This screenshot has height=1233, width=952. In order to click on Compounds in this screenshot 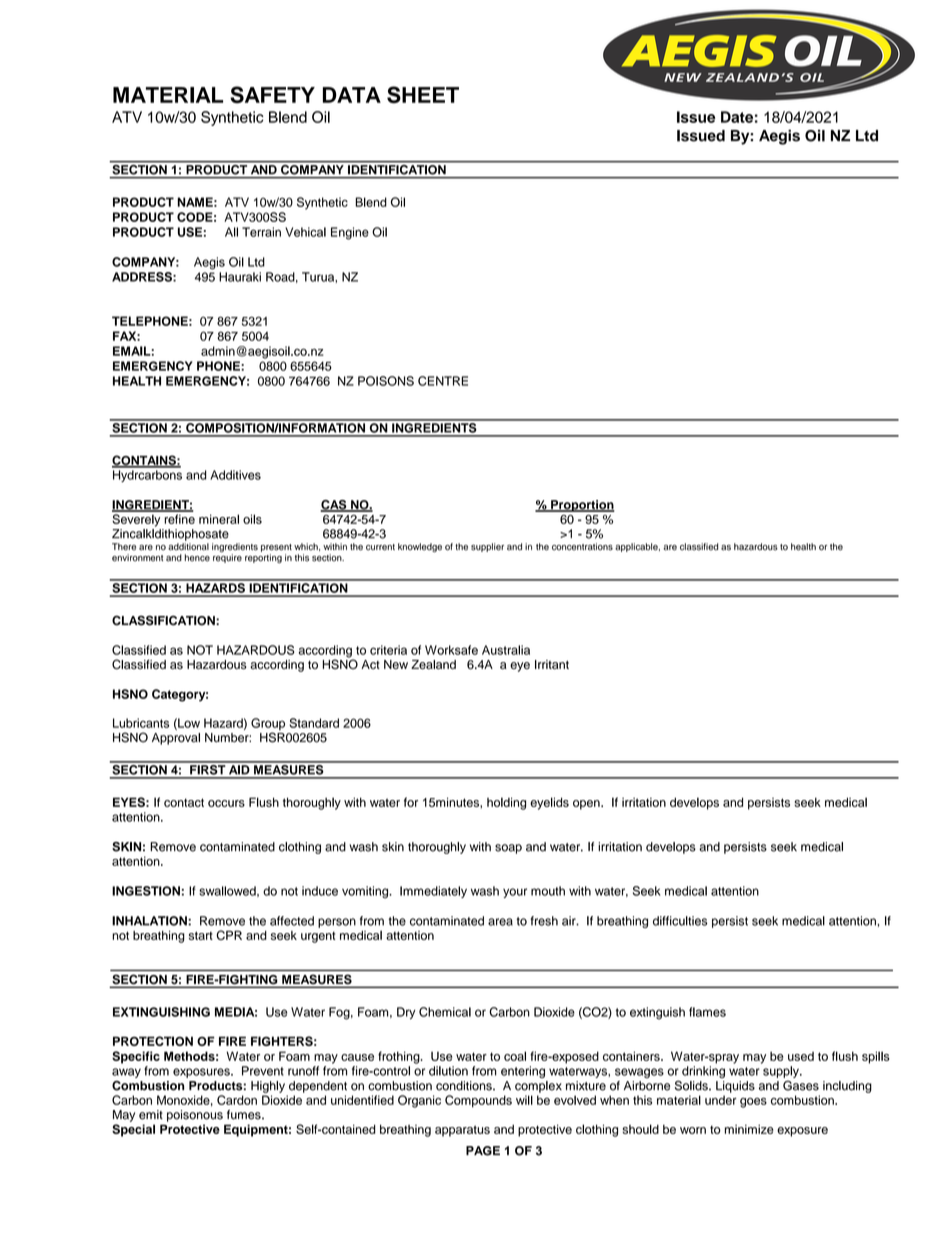, I will do `click(478, 1101)`.
